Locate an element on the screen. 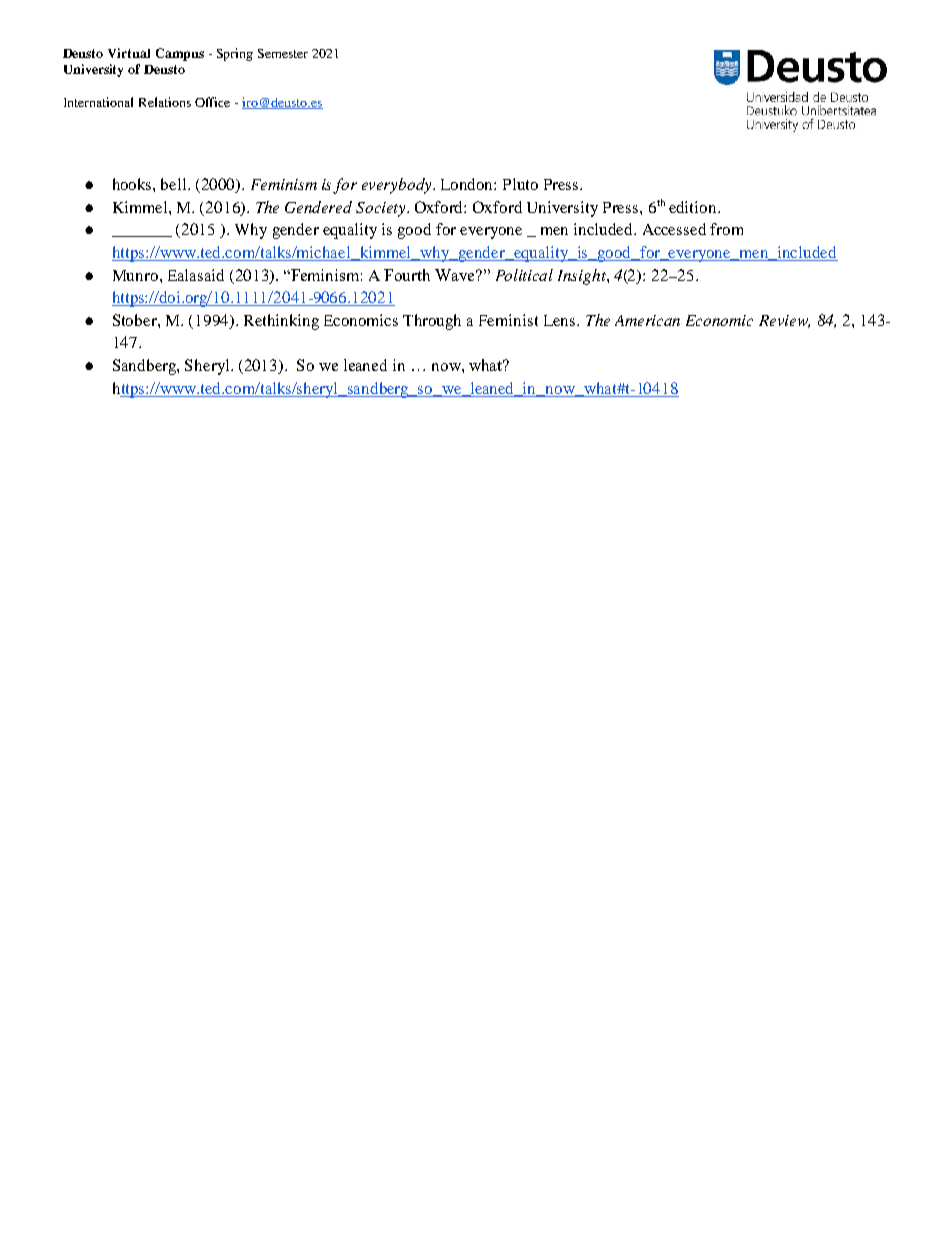  Through is located at coordinates (432, 322).
